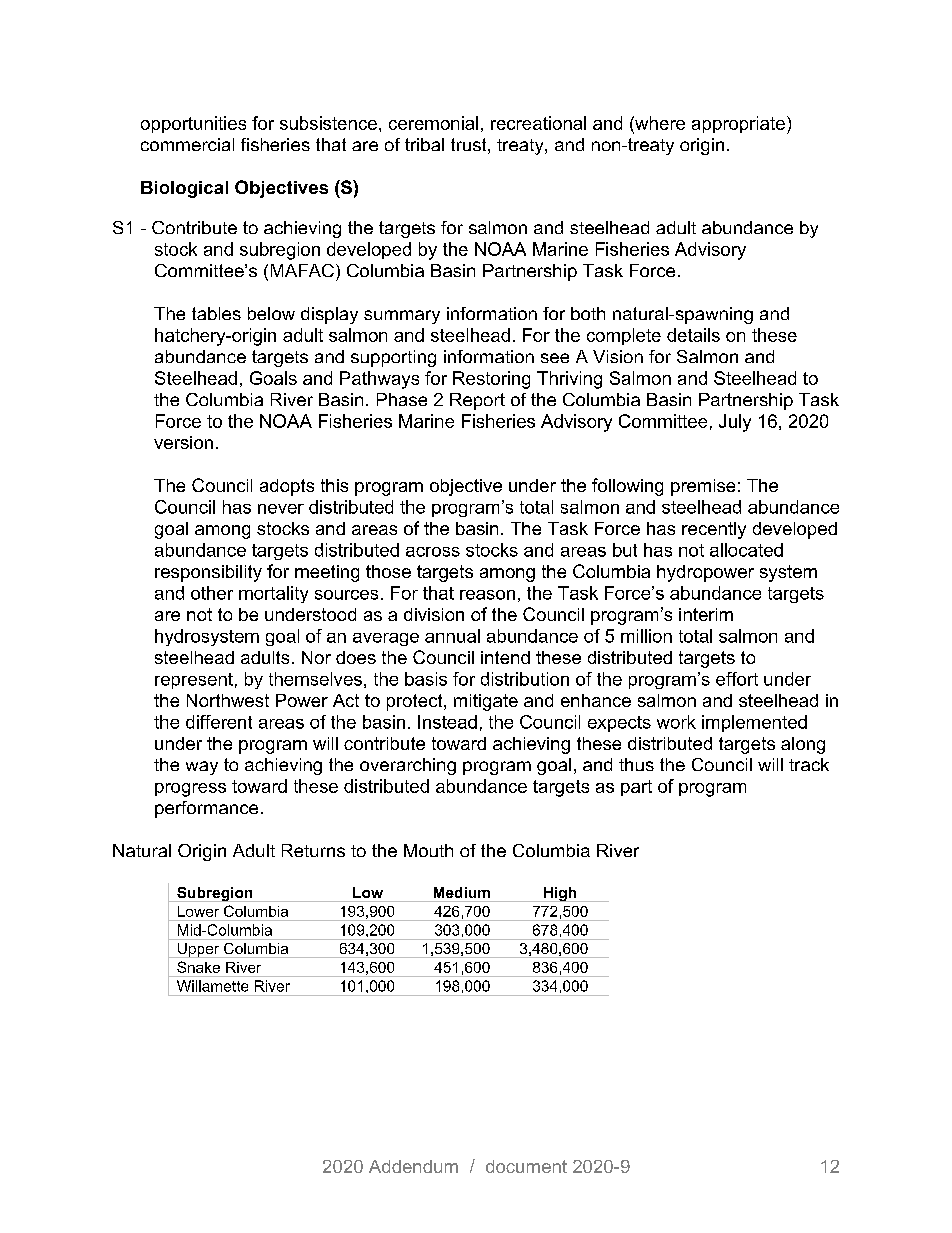 Image resolution: width=952 pixels, height=1233 pixels. I want to click on track, so click(809, 764).
